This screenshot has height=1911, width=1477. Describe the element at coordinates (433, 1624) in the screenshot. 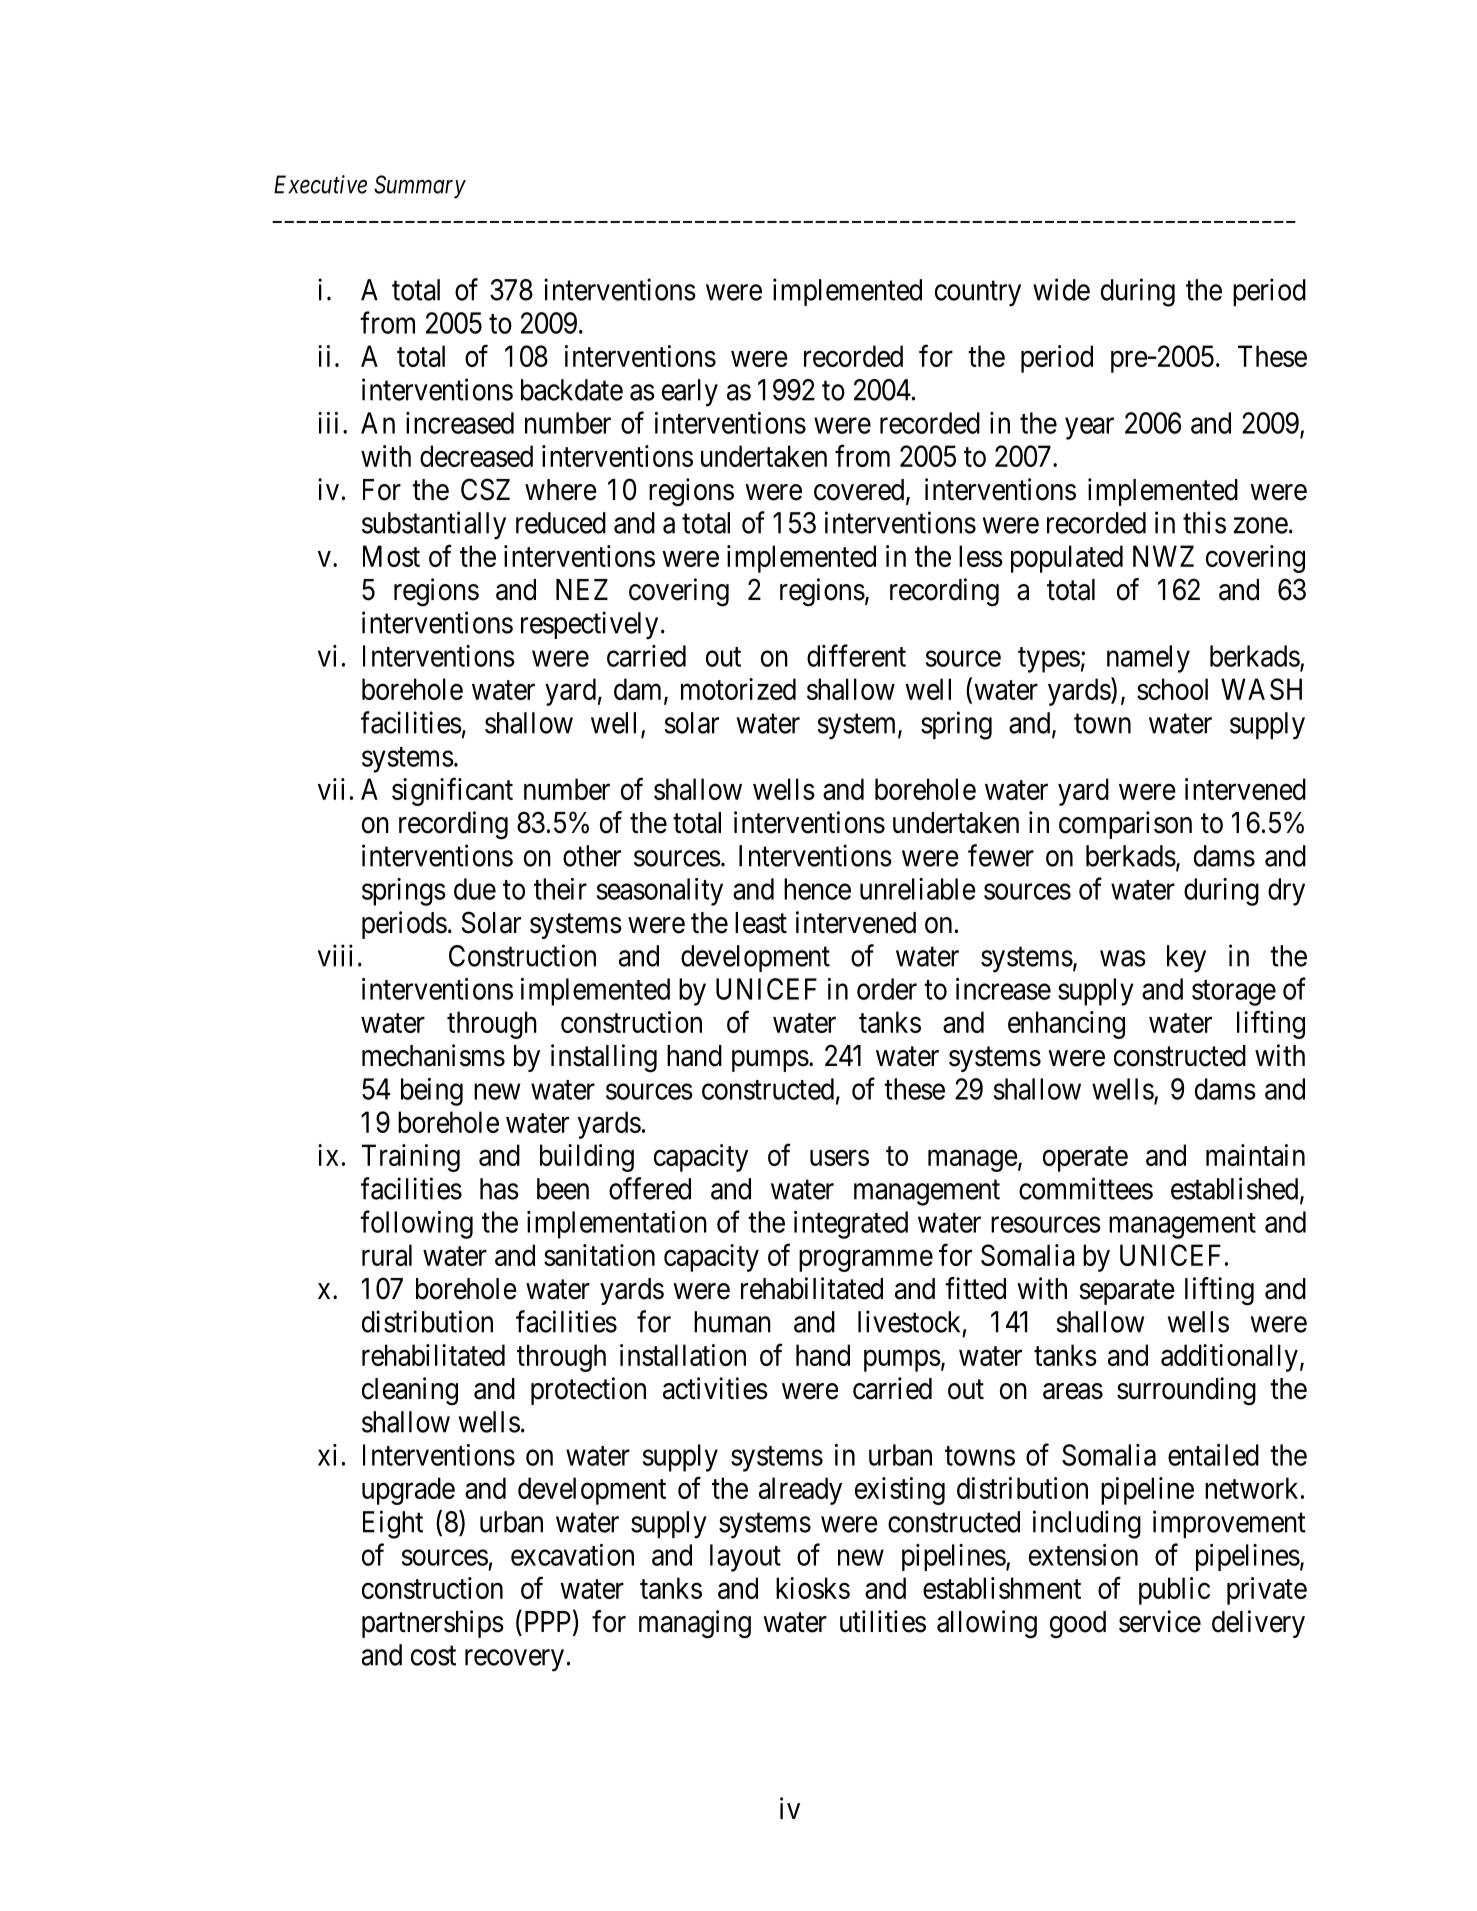

I see `partnerships` at that location.
